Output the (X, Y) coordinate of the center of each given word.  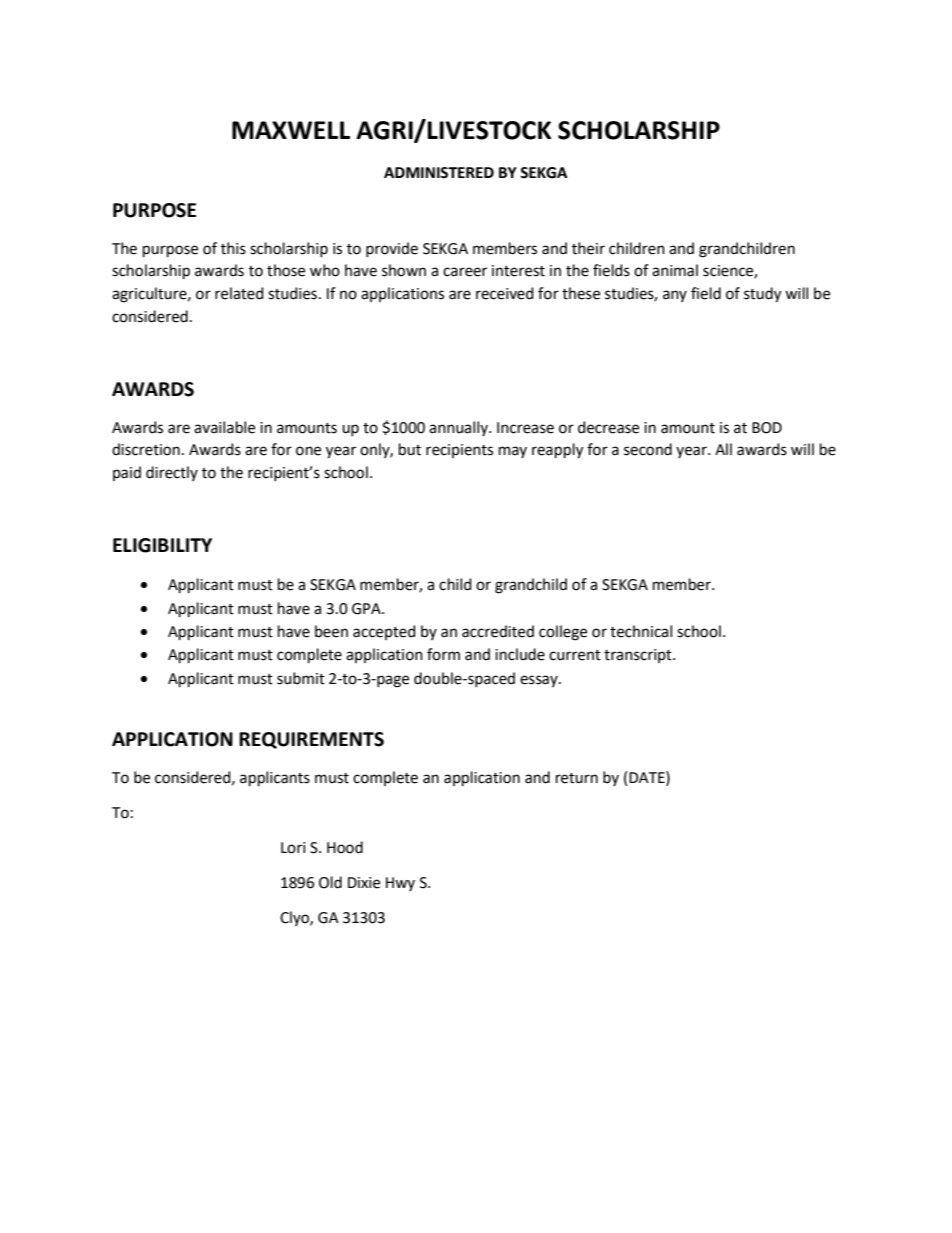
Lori (293, 848)
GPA (367, 609)
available (224, 427)
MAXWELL (291, 130)
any (675, 296)
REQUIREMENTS (311, 740)
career (465, 272)
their (588, 248)
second (648, 449)
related (239, 293)
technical (641, 631)
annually (459, 428)
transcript (639, 656)
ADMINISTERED (439, 173)
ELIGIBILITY (162, 545)
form (443, 654)
